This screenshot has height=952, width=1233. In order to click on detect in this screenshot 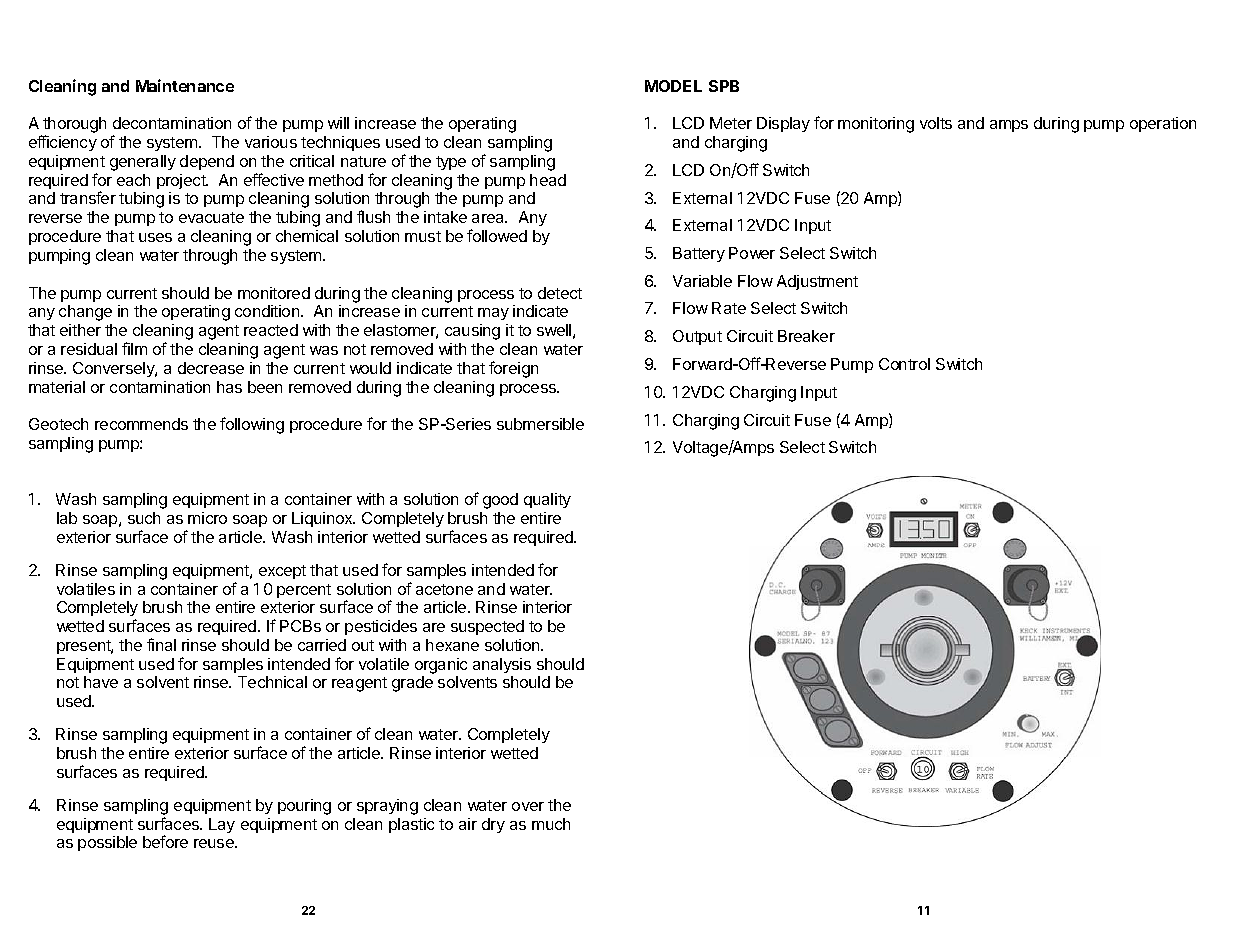, I will do `click(560, 293)`.
